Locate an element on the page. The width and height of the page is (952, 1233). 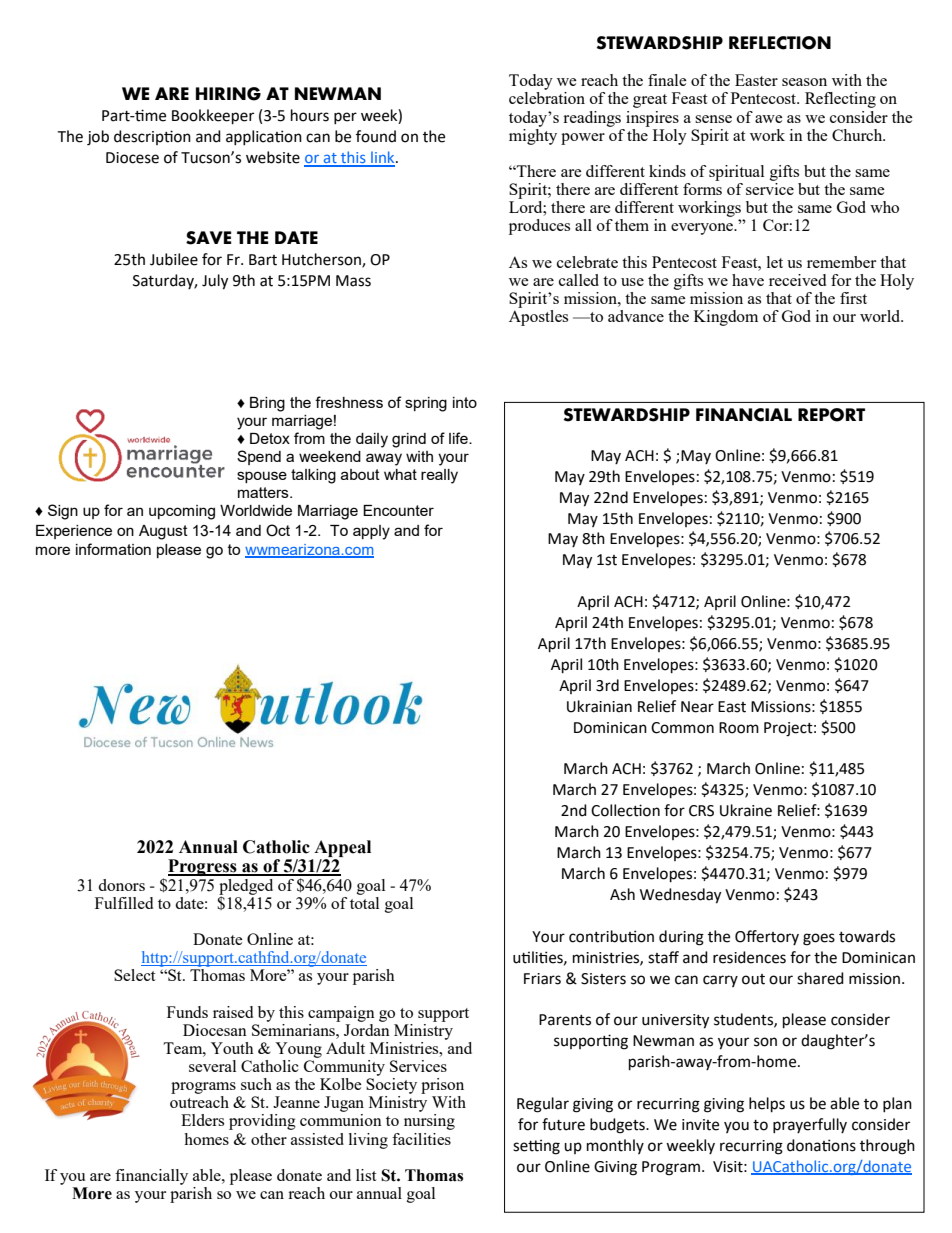
Elders is located at coordinates (202, 1120).
